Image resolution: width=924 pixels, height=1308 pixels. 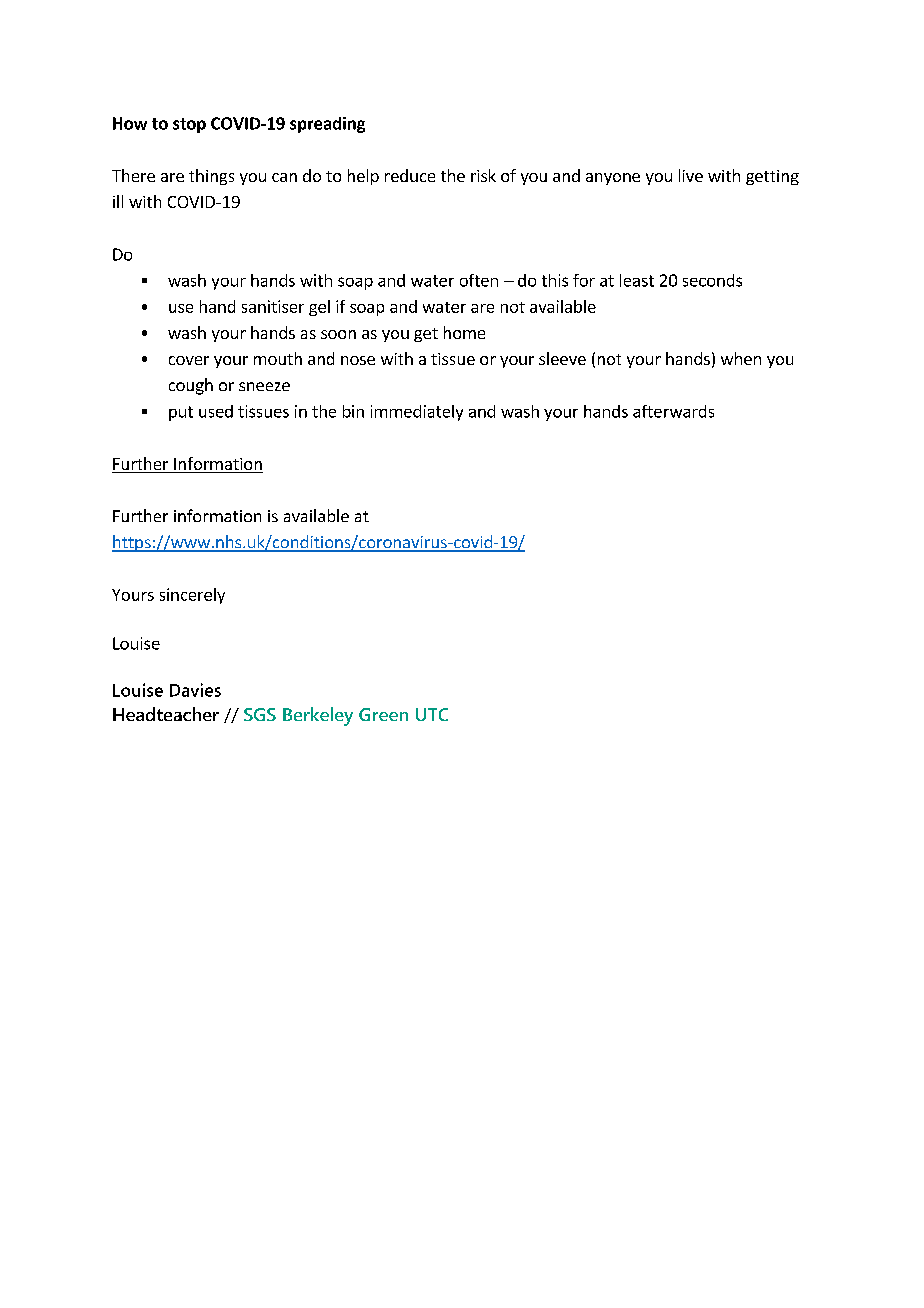 I want to click on reduce, so click(x=410, y=175).
